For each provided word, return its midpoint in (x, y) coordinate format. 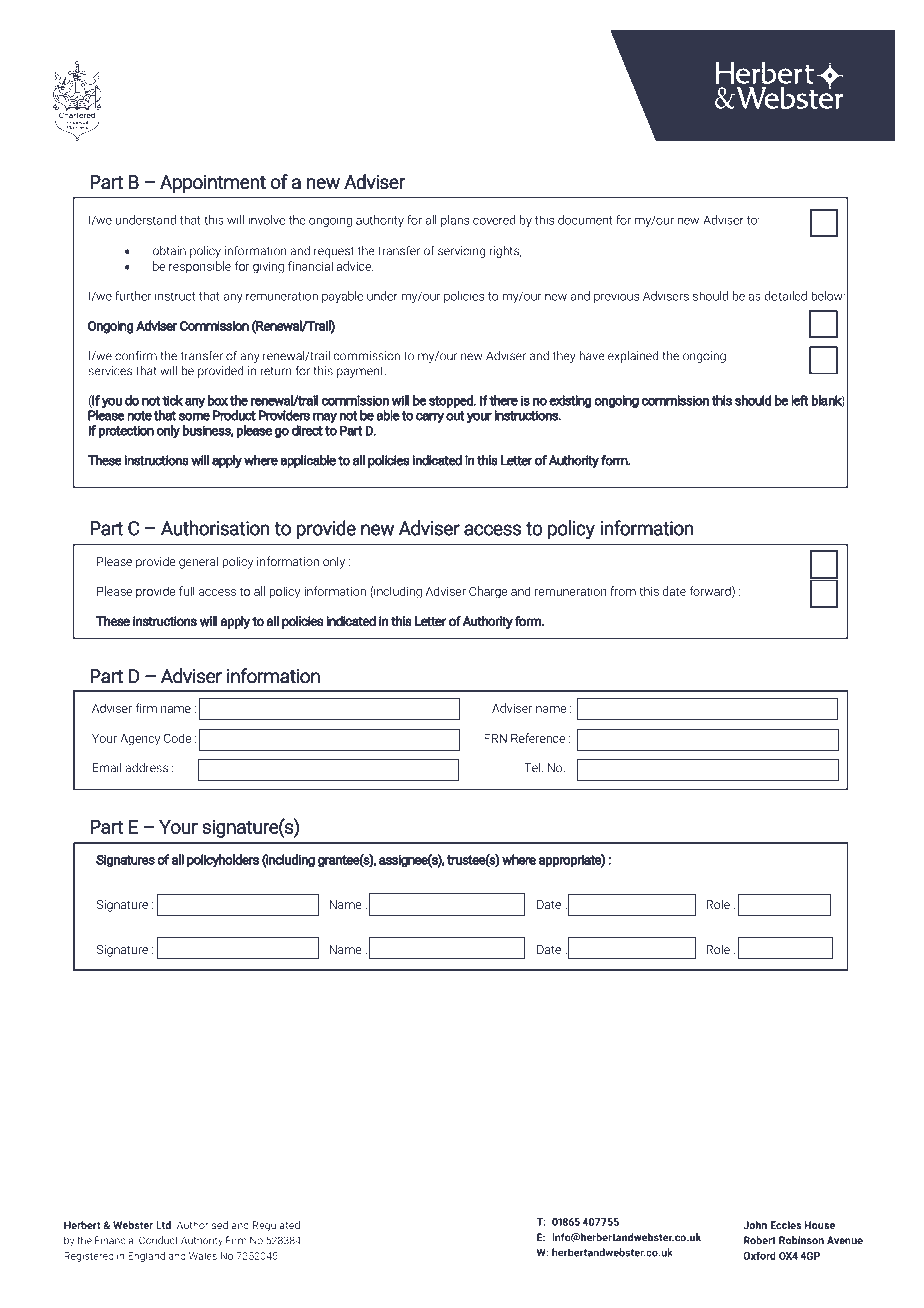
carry (430, 417)
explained (633, 357)
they (564, 357)
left (800, 400)
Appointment (213, 184)
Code (177, 738)
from (623, 591)
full (187, 591)
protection (126, 431)
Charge (488, 592)
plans (455, 221)
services (110, 371)
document (585, 220)
